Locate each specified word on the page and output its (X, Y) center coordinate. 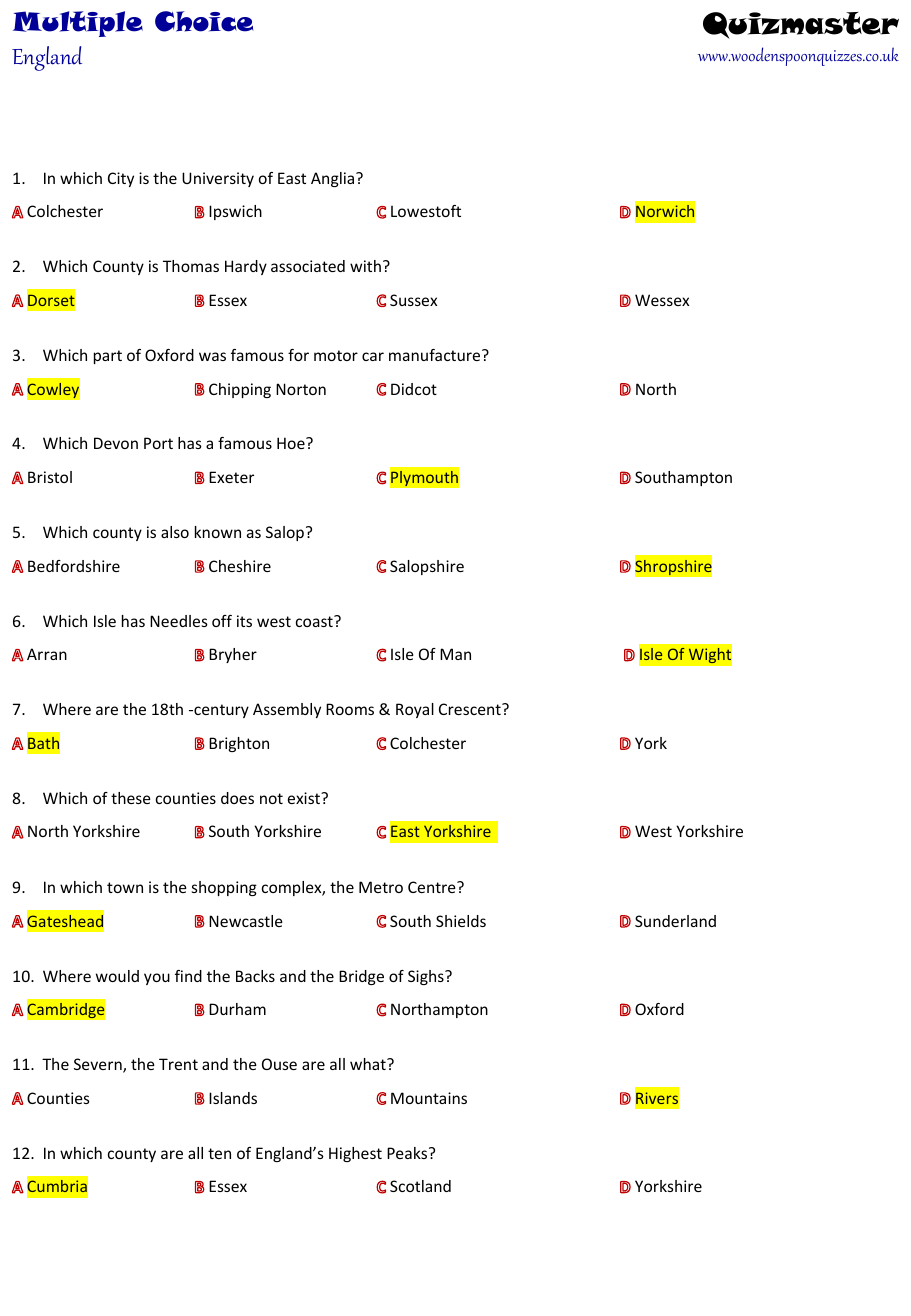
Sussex (413, 300)
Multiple (78, 24)
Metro (381, 887)
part (108, 357)
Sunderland (675, 921)
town (125, 887)
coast (315, 621)
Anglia (334, 179)
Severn (99, 1065)
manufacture (436, 355)
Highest (355, 1154)
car (373, 356)
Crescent (471, 709)
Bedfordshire (74, 566)
